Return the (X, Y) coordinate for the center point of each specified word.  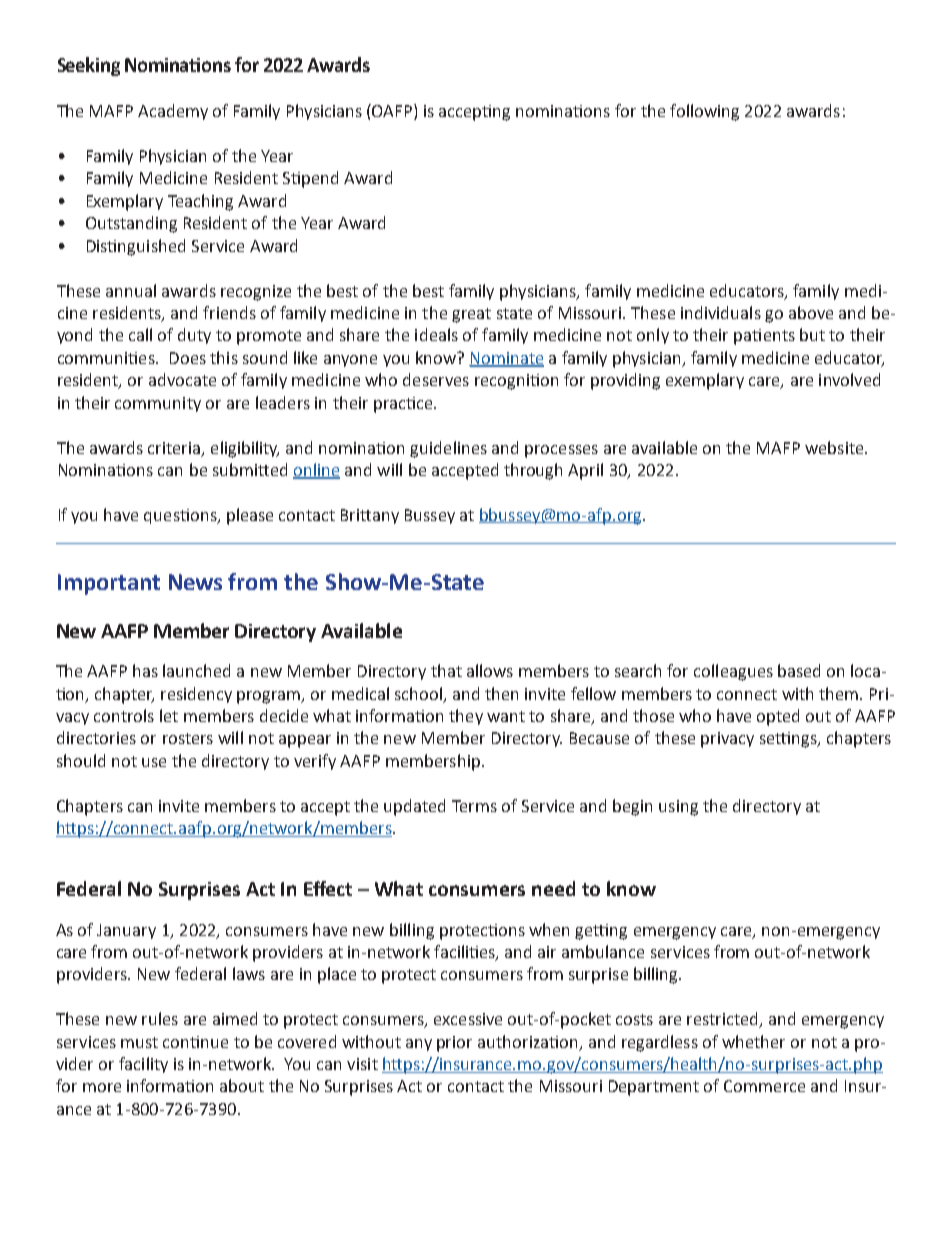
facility (143, 1065)
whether (753, 1041)
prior (454, 1044)
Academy (173, 112)
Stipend (310, 179)
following (704, 112)
